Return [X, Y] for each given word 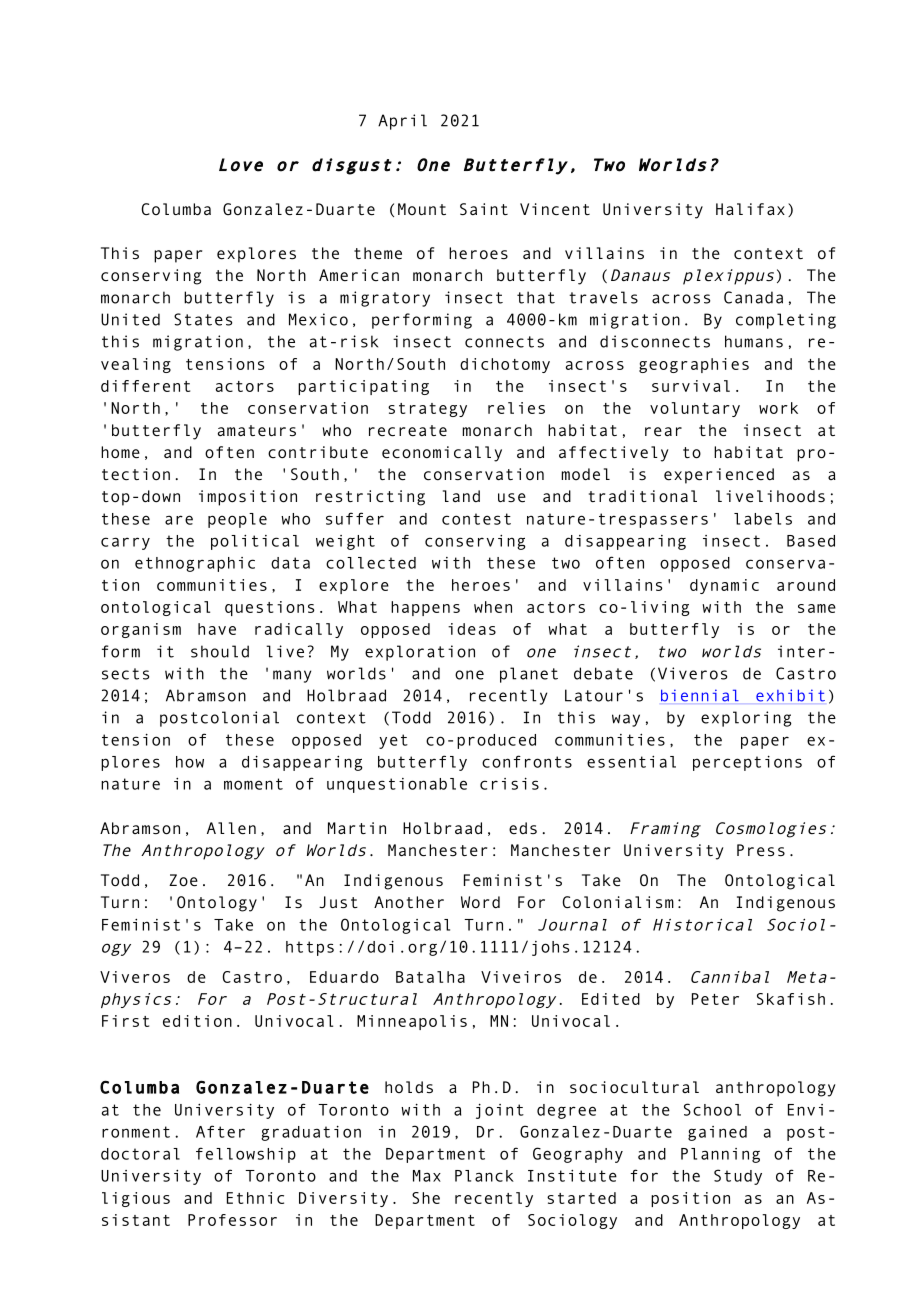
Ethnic [255, 1198]
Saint [484, 209]
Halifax [750, 209]
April [402, 122]
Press [761, 850]
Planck [484, 1176]
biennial [700, 695]
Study [738, 1177]
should [220, 651]
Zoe [183, 880]
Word [480, 902]
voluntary [695, 409]
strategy [427, 410]
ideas [472, 629]
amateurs [257, 431]
